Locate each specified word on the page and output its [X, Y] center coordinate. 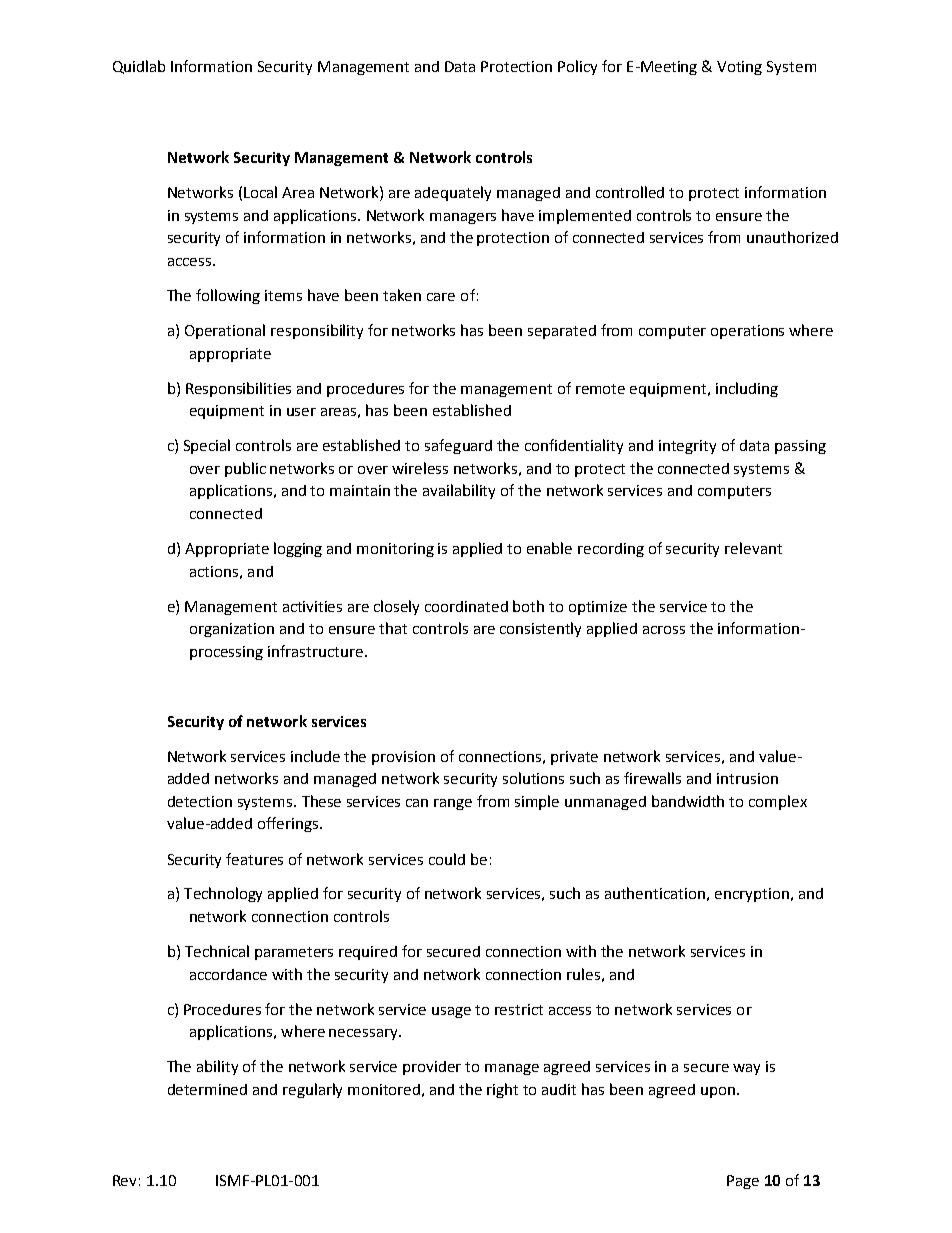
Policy [577, 67]
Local [260, 192]
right [502, 1090]
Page [743, 1182]
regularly [312, 1090]
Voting [739, 68]
